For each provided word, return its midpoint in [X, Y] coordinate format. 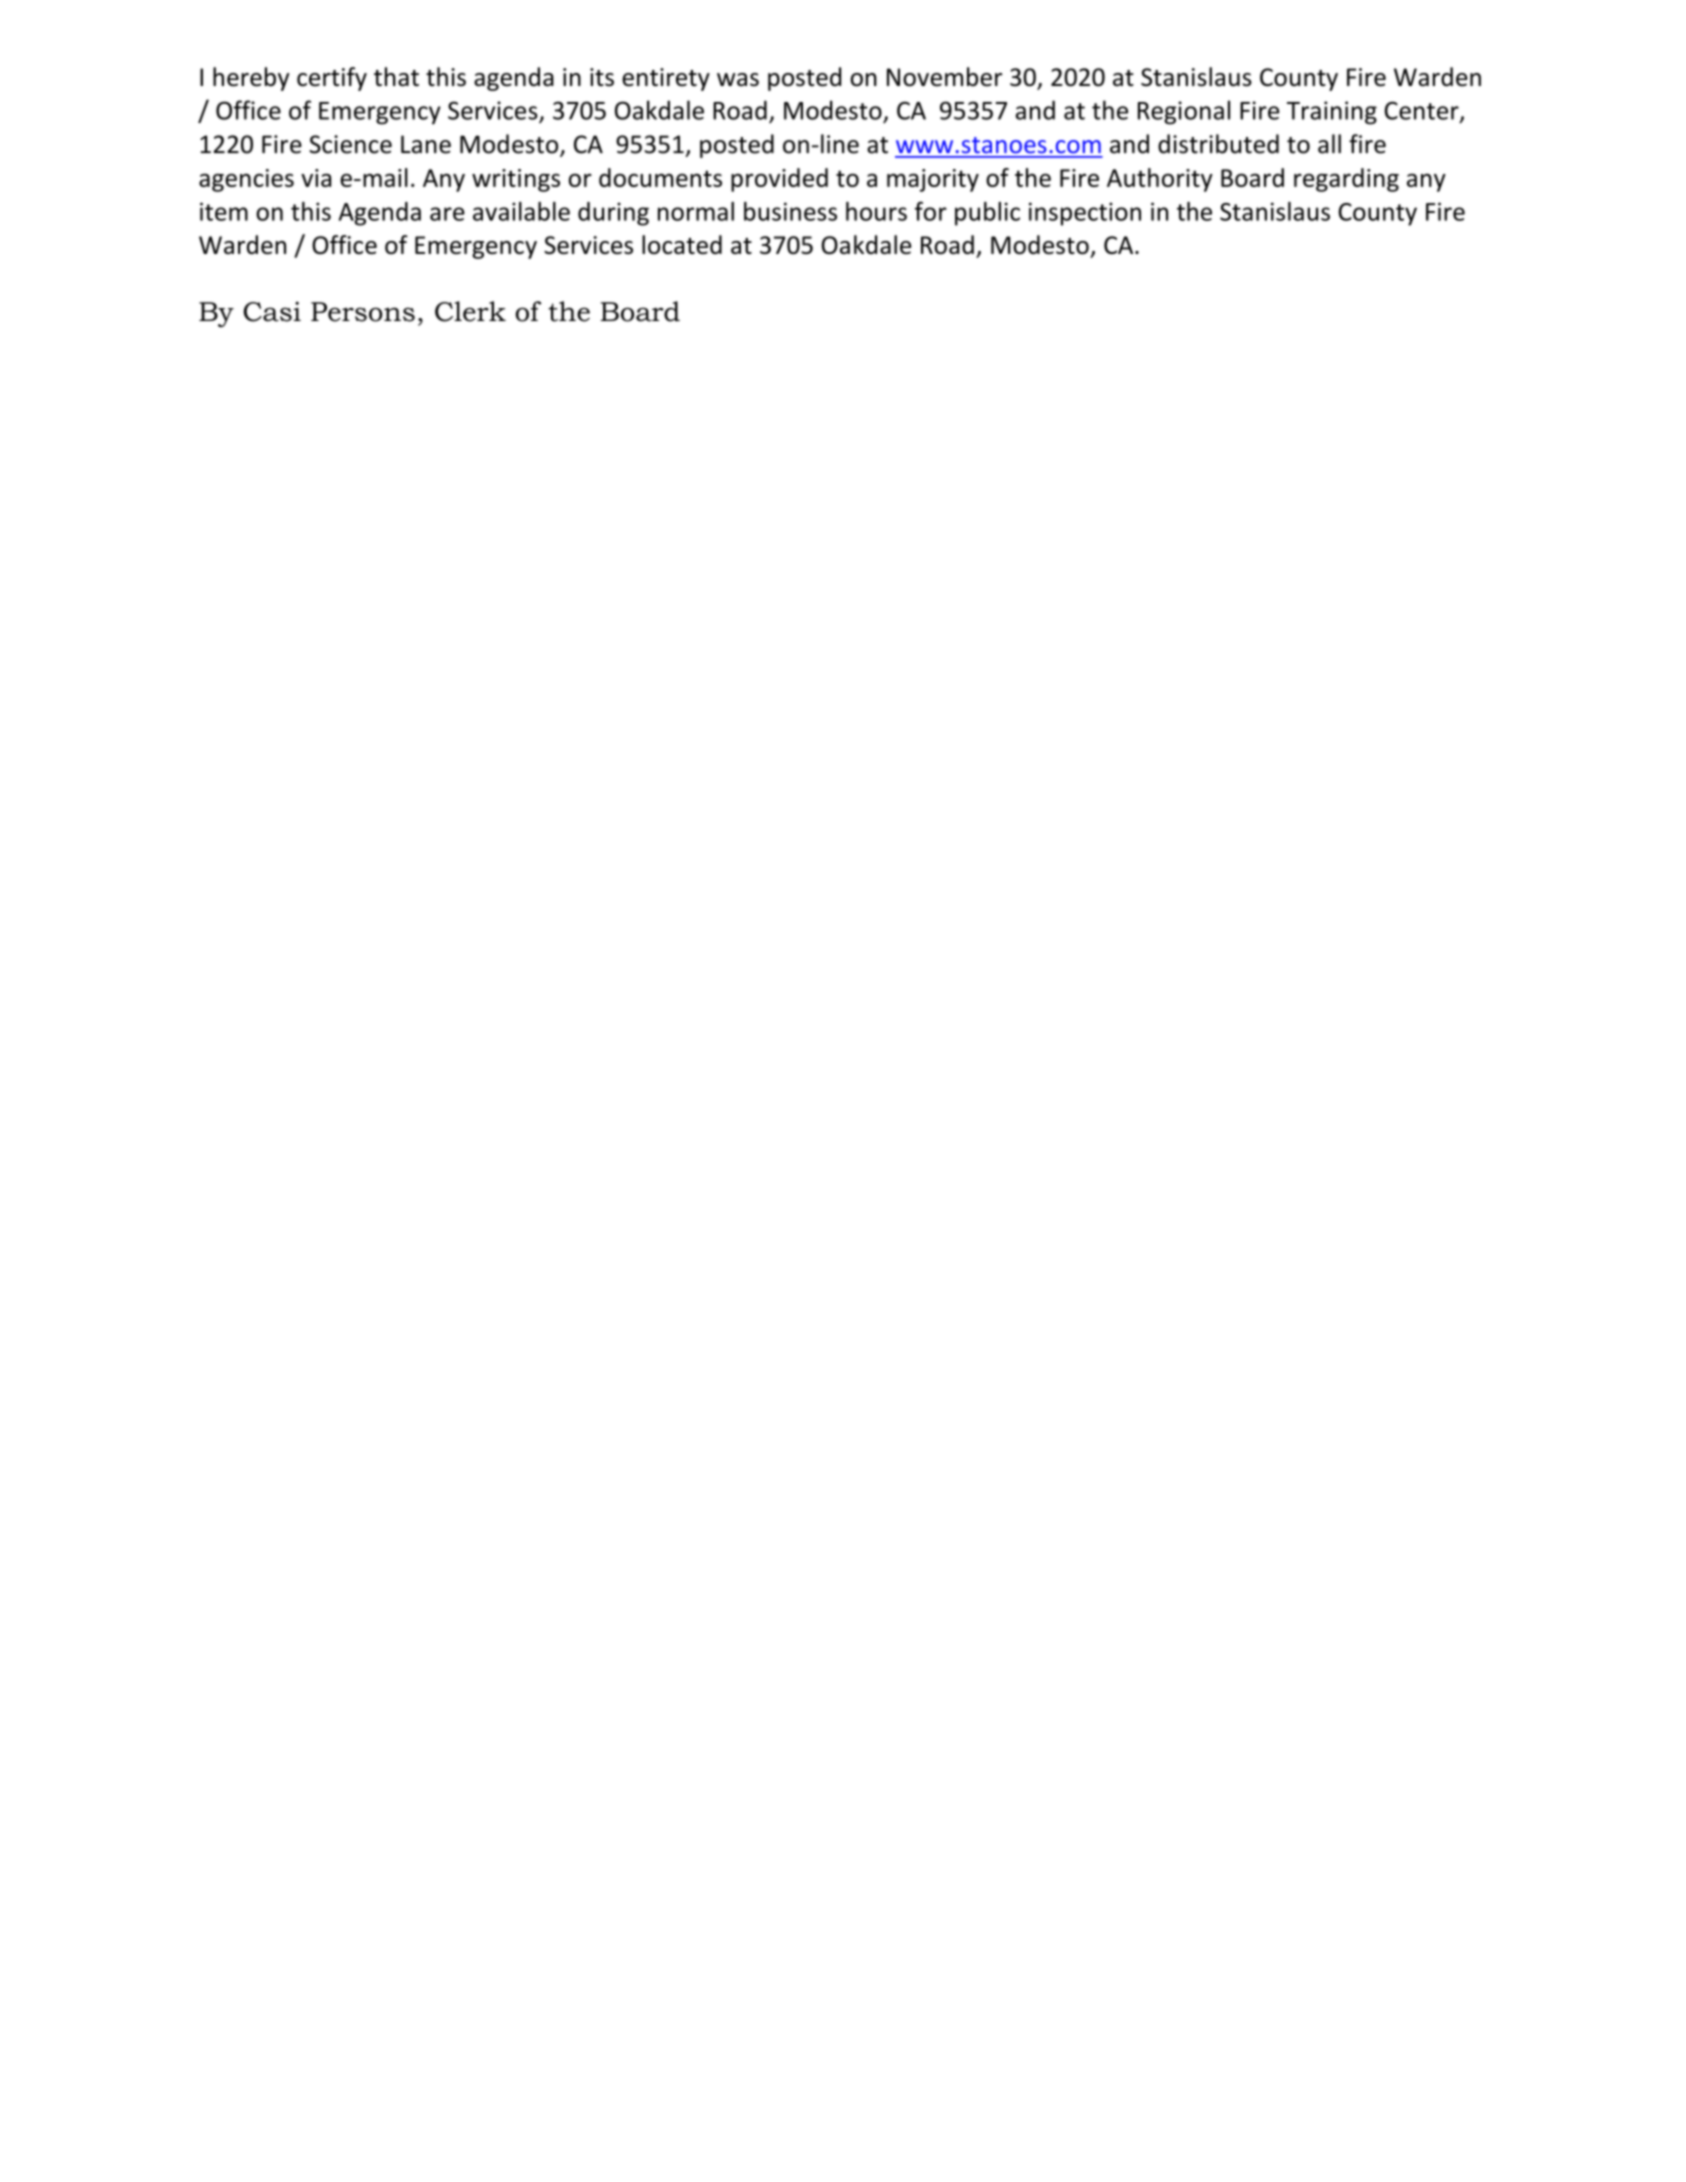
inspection [1085, 214]
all [1329, 144]
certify [332, 79]
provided [779, 180]
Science [350, 144]
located [682, 244]
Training [1332, 113]
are [447, 214]
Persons [363, 312]
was [738, 80]
